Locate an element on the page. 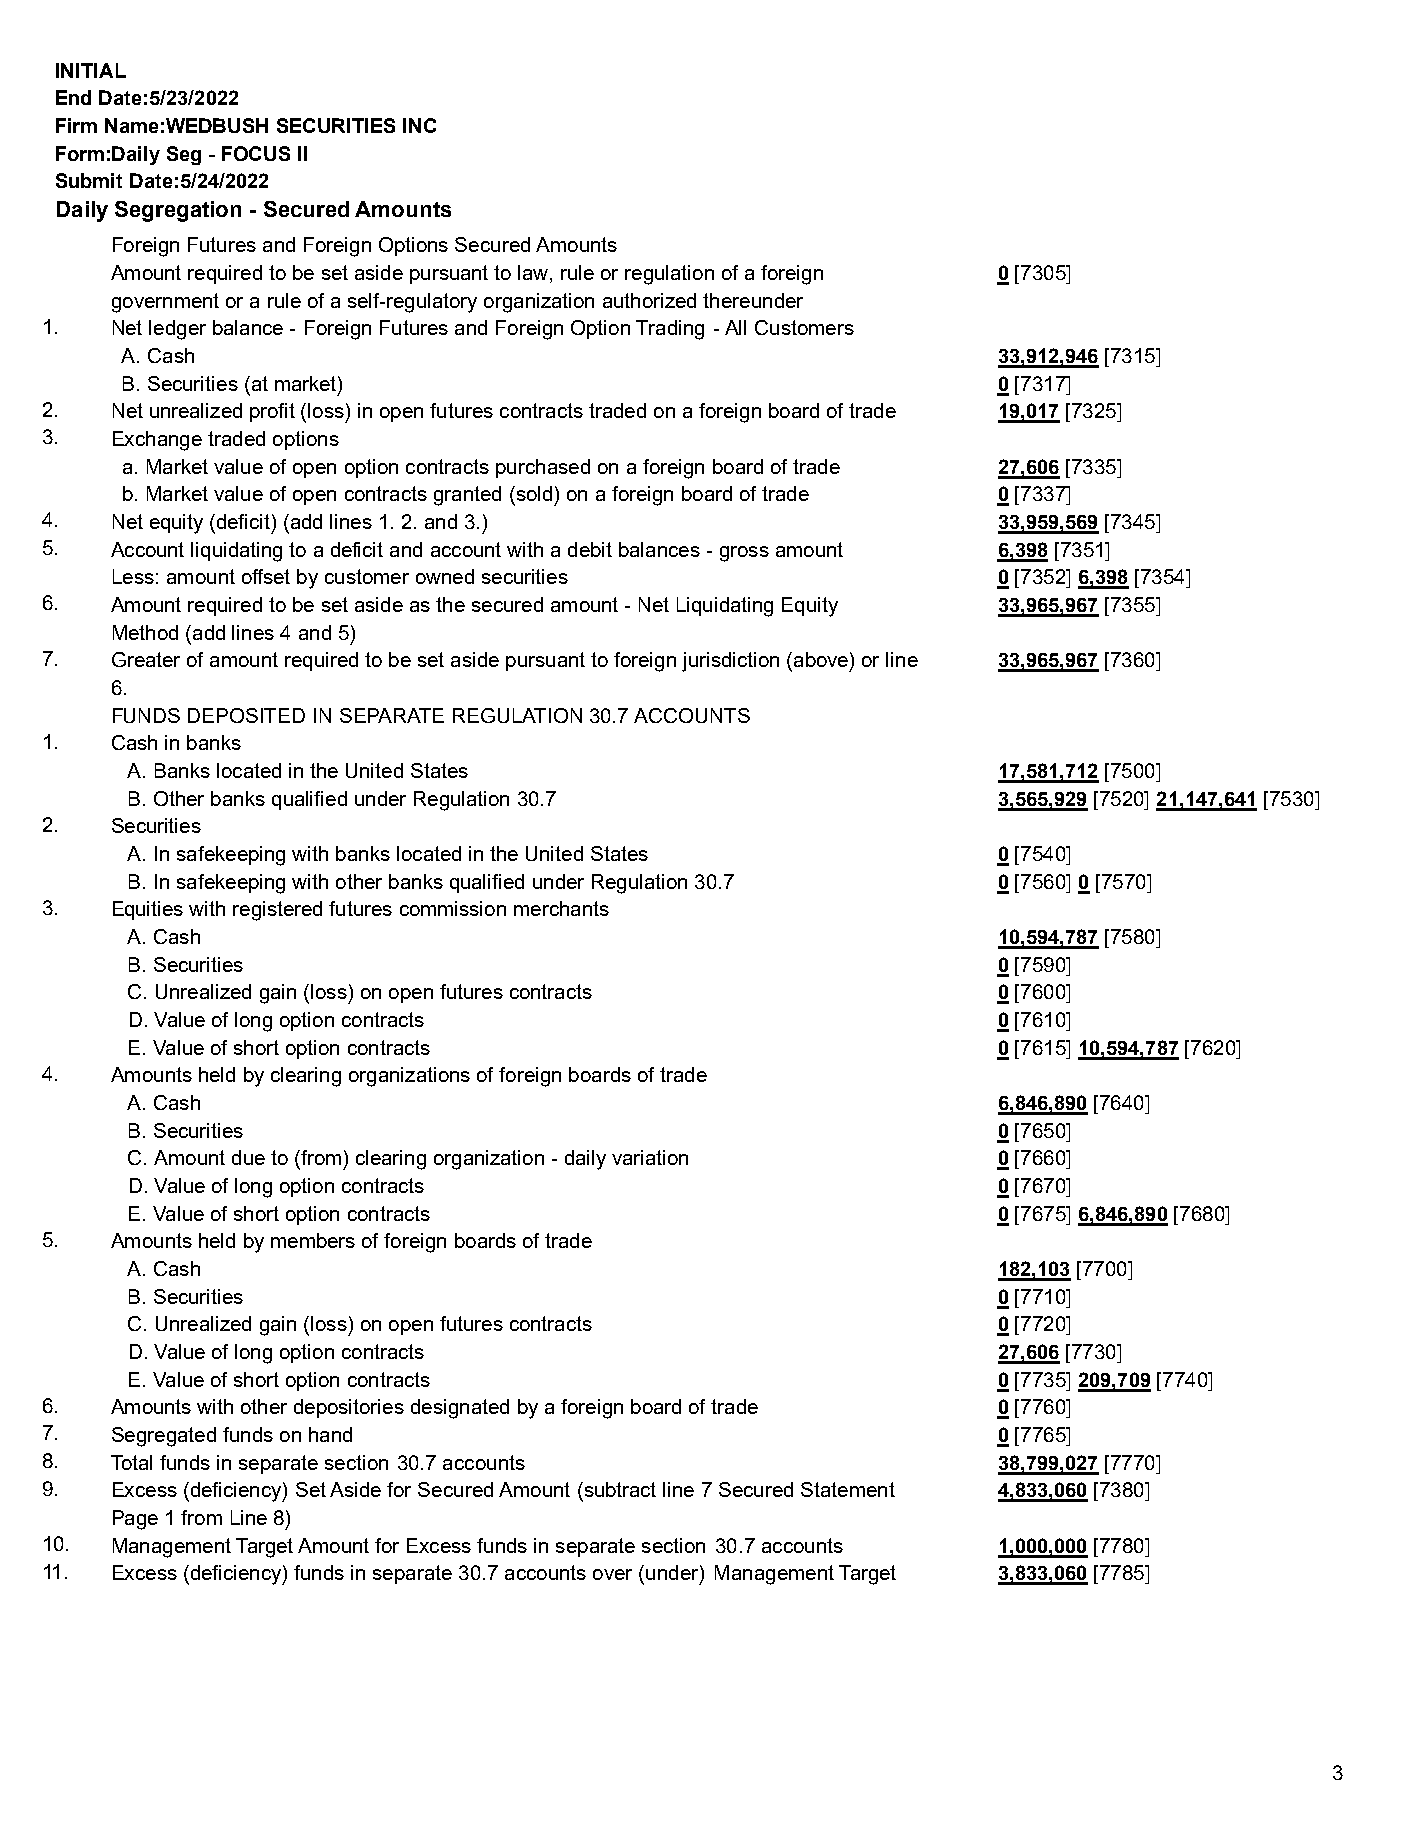  INC is located at coordinates (419, 125).
